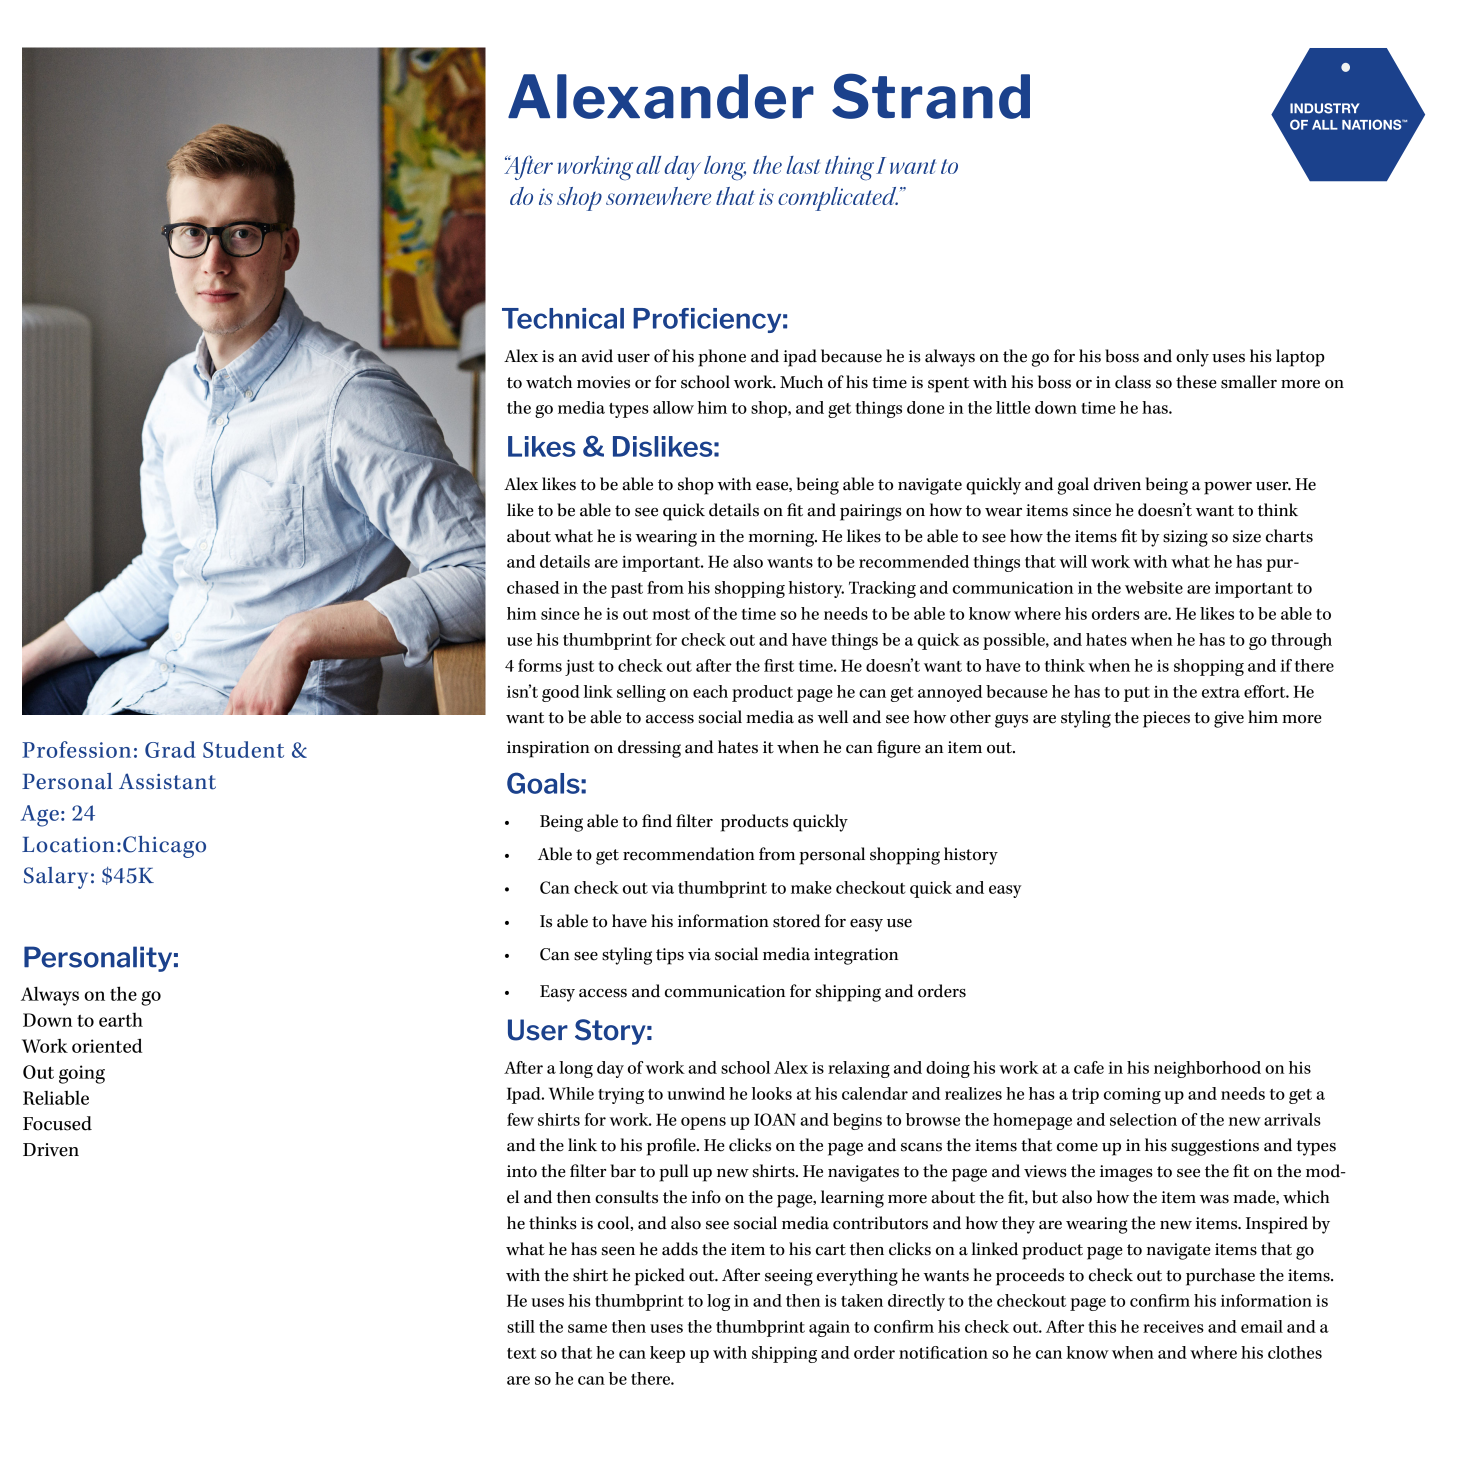 The height and width of the page is (1481, 1481). I want to click on Grad, so click(170, 749).
